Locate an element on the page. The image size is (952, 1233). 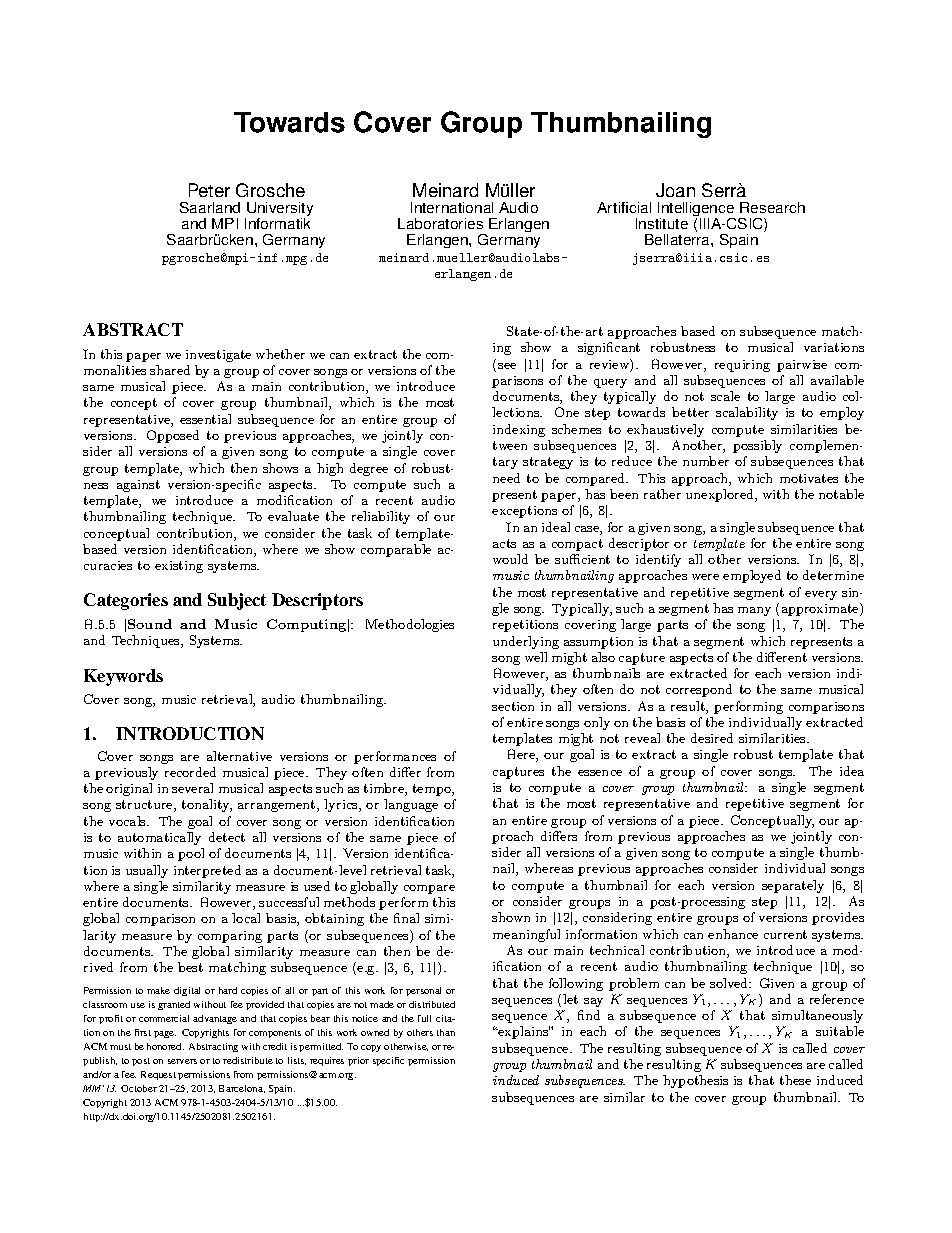
need is located at coordinates (506, 478).
